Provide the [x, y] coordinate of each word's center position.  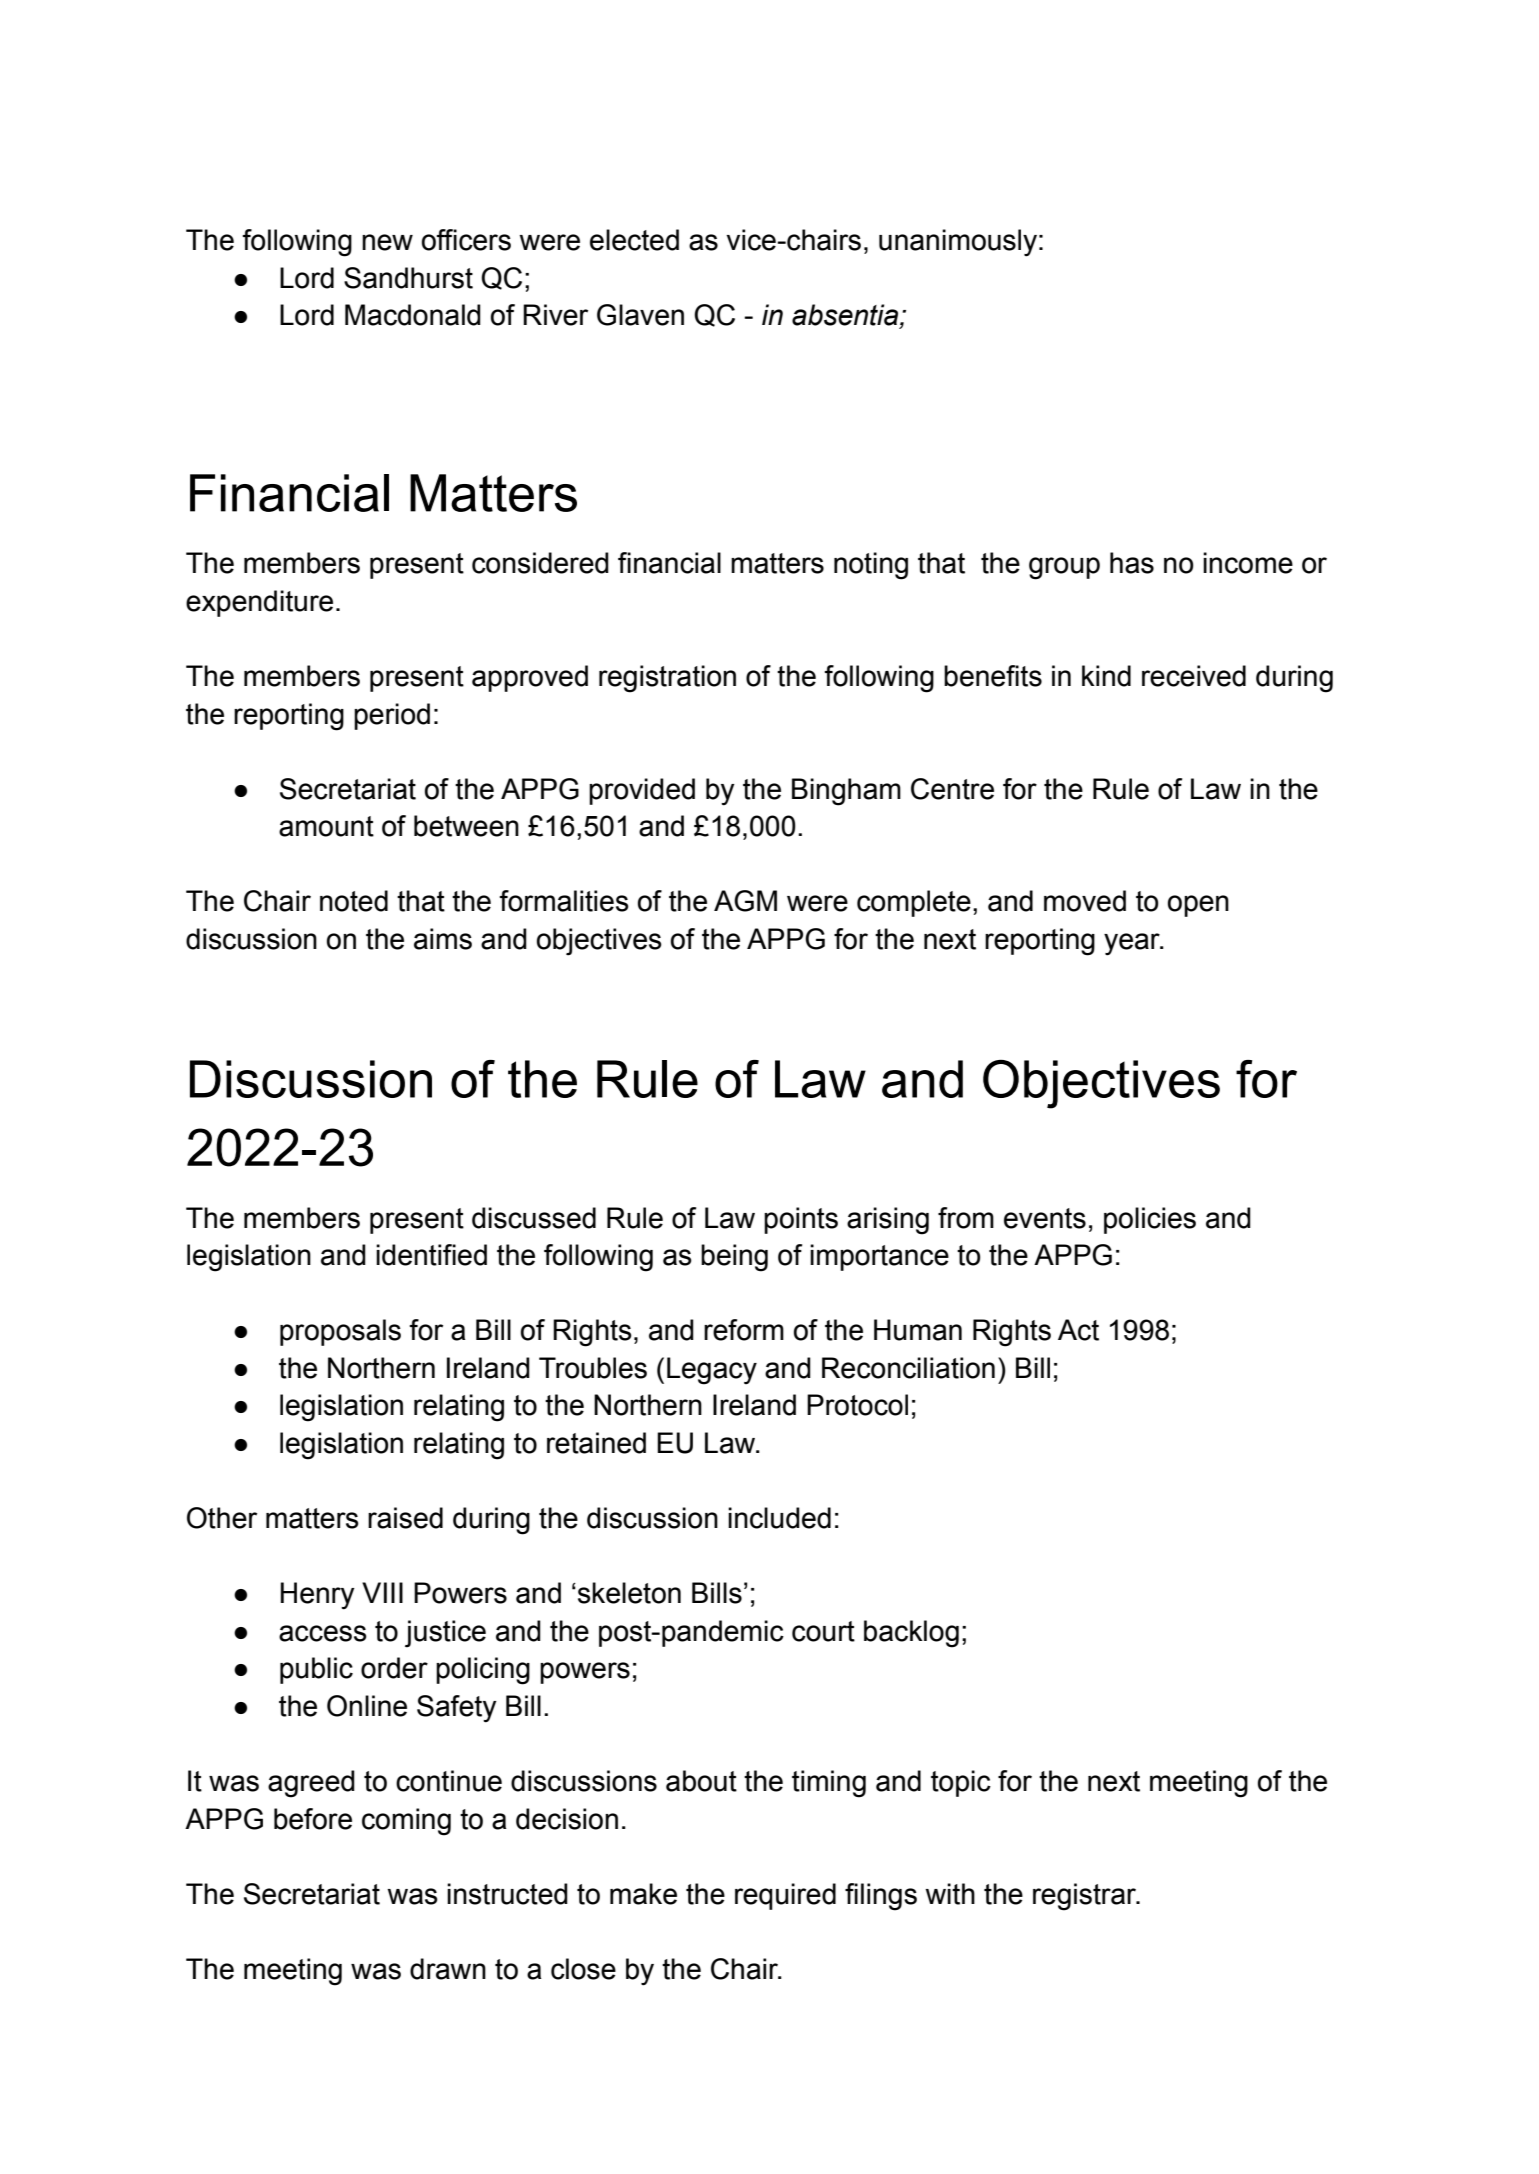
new [387, 242]
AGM [745, 901]
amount [326, 826]
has [1132, 563]
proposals [340, 1332]
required [785, 1896]
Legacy [712, 1371]
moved [1085, 901]
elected [634, 240]
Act [1078, 1330]
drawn [448, 1969]
